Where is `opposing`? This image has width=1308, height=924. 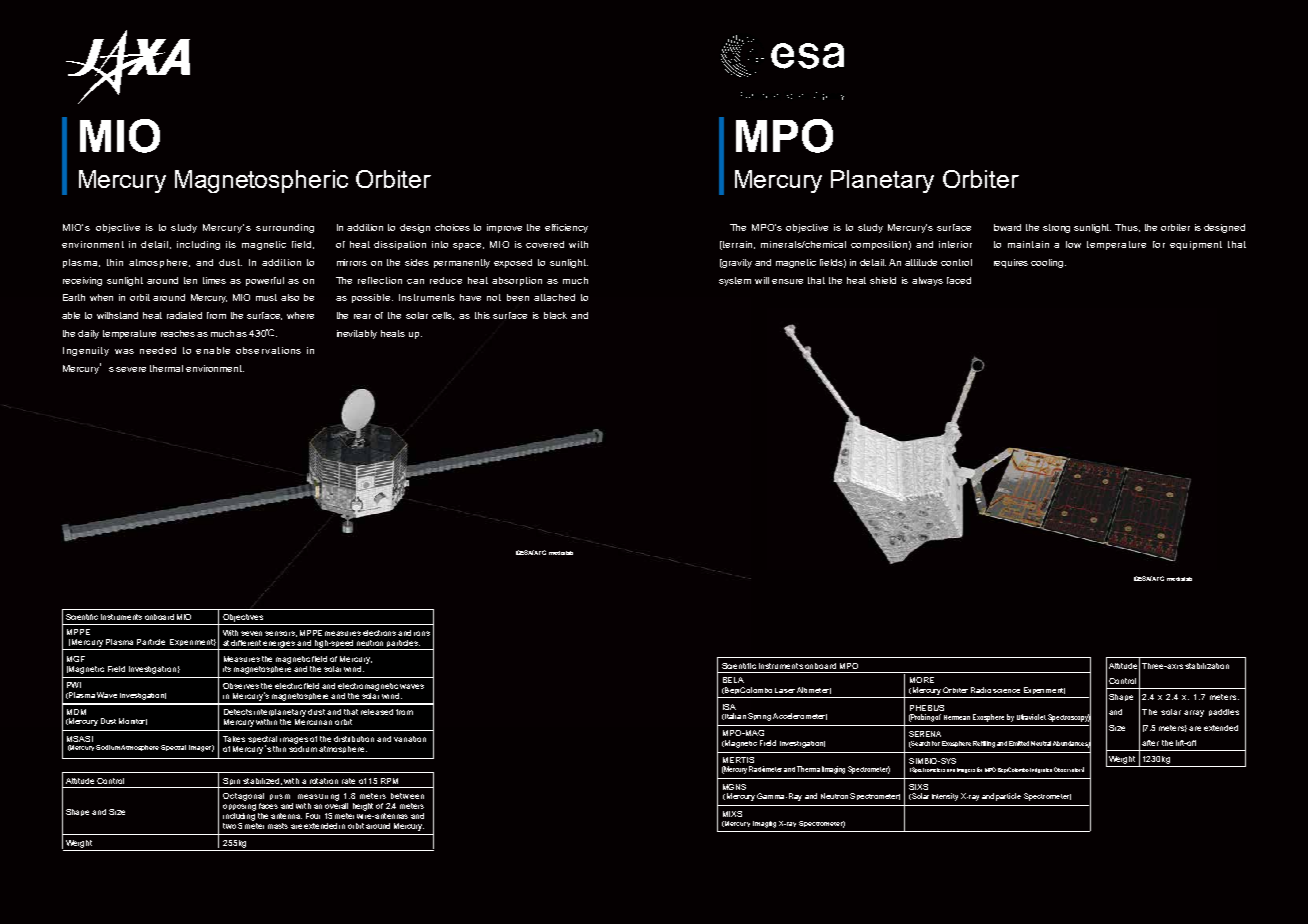
opposing is located at coordinates (239, 807).
